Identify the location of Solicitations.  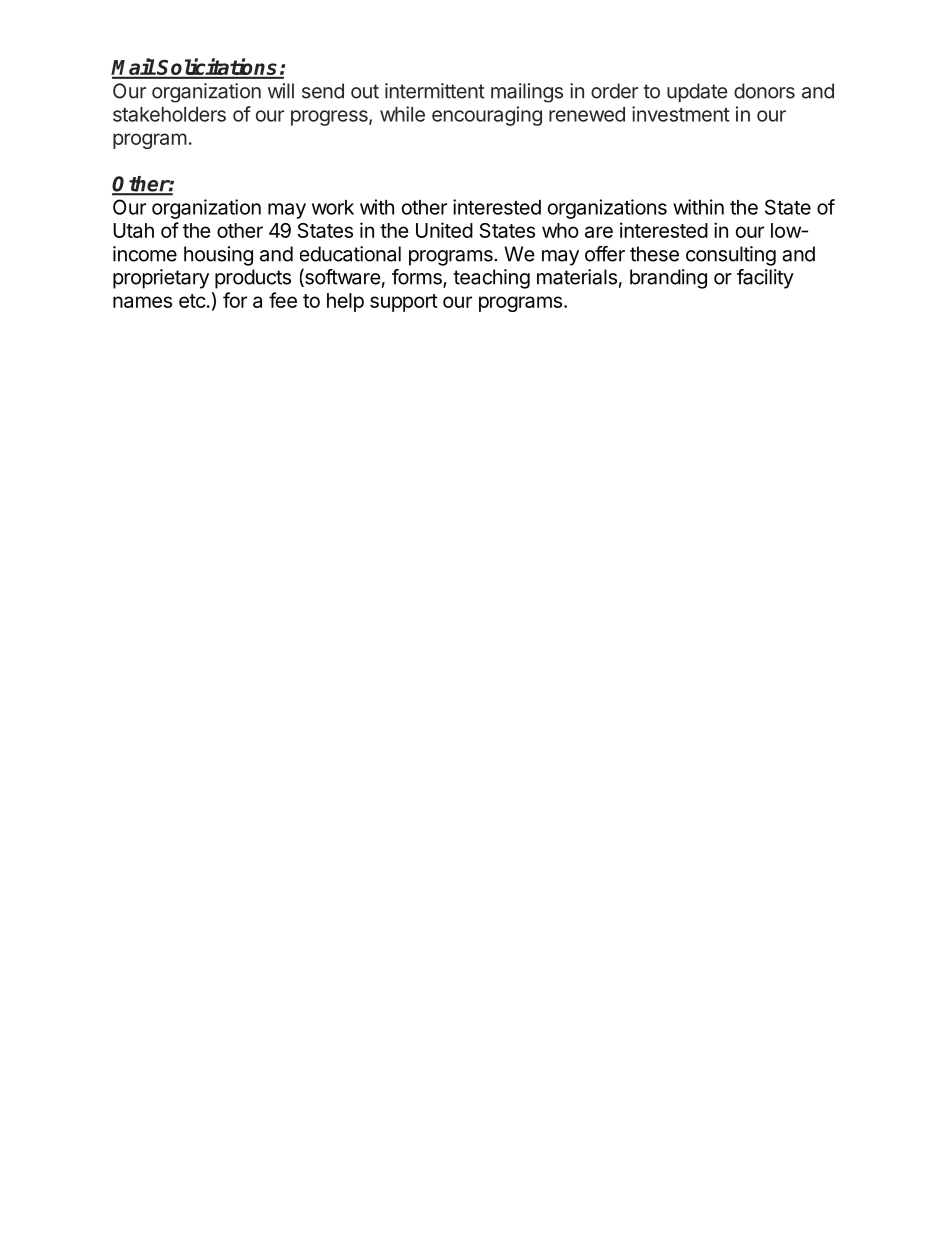
(218, 68).
